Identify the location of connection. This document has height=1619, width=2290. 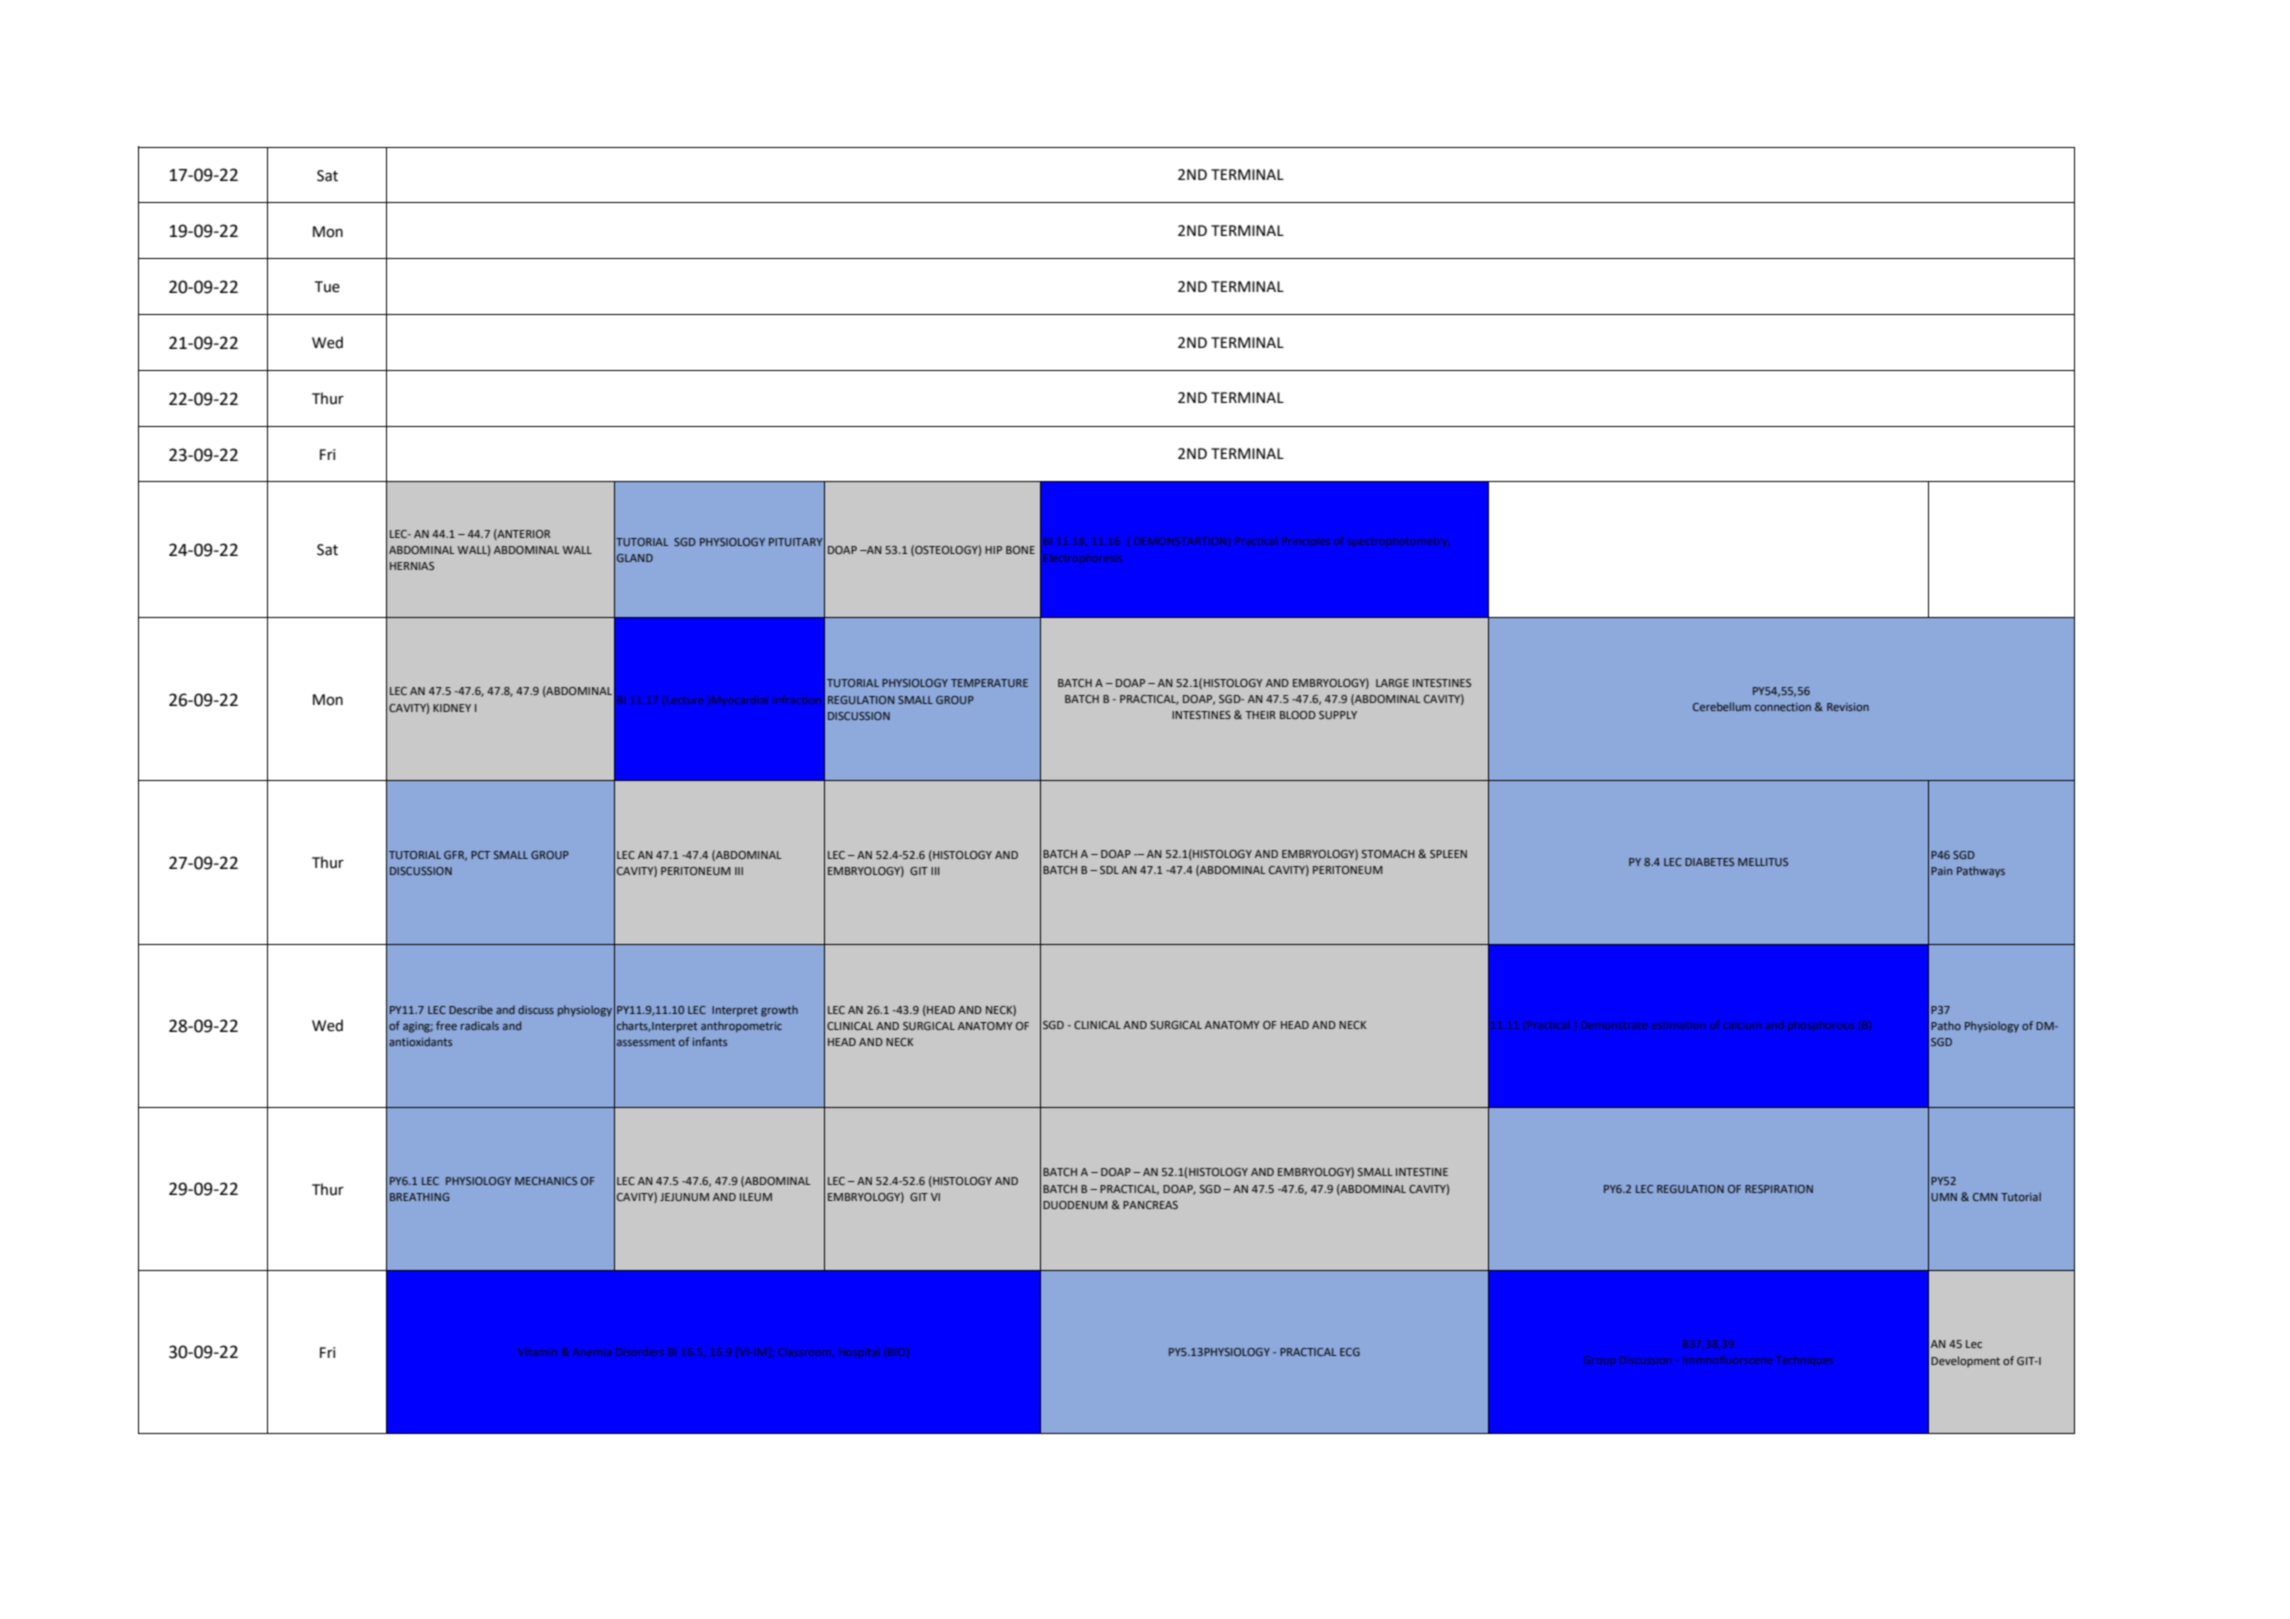
(1783, 707).
